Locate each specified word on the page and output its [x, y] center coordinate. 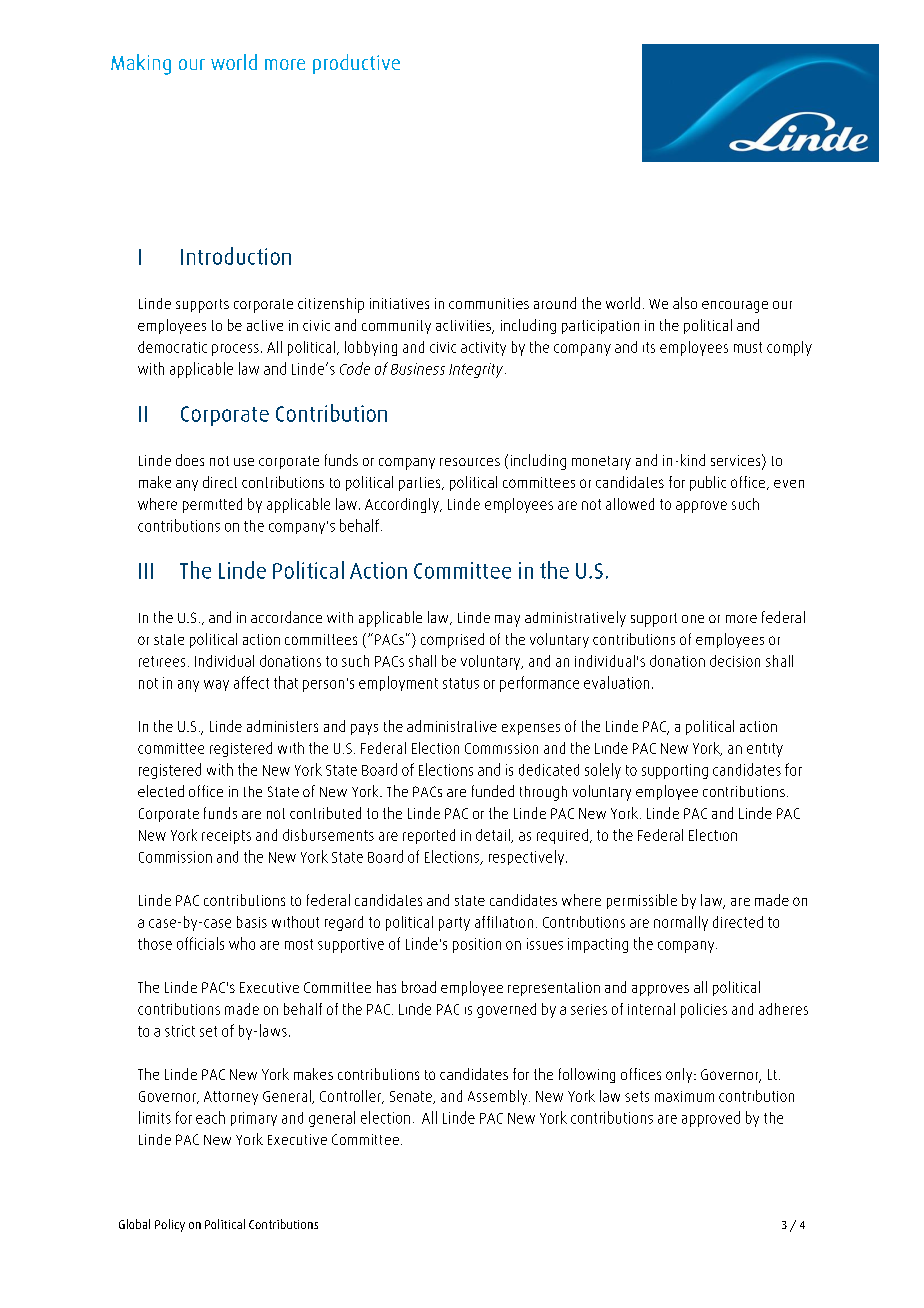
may [507, 621]
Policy [170, 1225]
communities [489, 303]
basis [252, 922]
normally [681, 923]
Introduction [236, 256]
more [741, 619]
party [454, 924]
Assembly [499, 1097]
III [146, 571]
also [685, 303]
